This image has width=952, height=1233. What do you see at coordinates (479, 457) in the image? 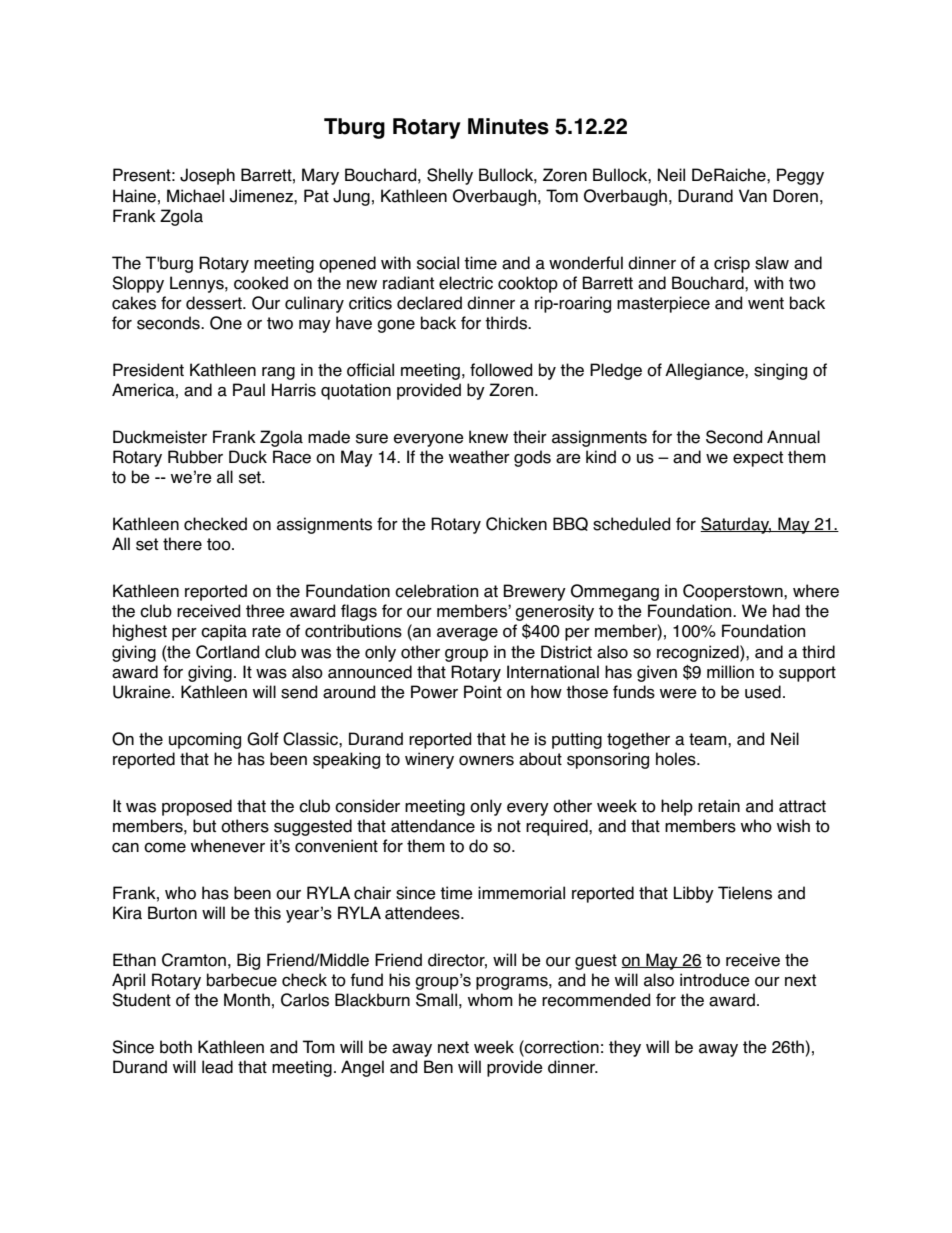
I see `weather` at bounding box center [479, 457].
